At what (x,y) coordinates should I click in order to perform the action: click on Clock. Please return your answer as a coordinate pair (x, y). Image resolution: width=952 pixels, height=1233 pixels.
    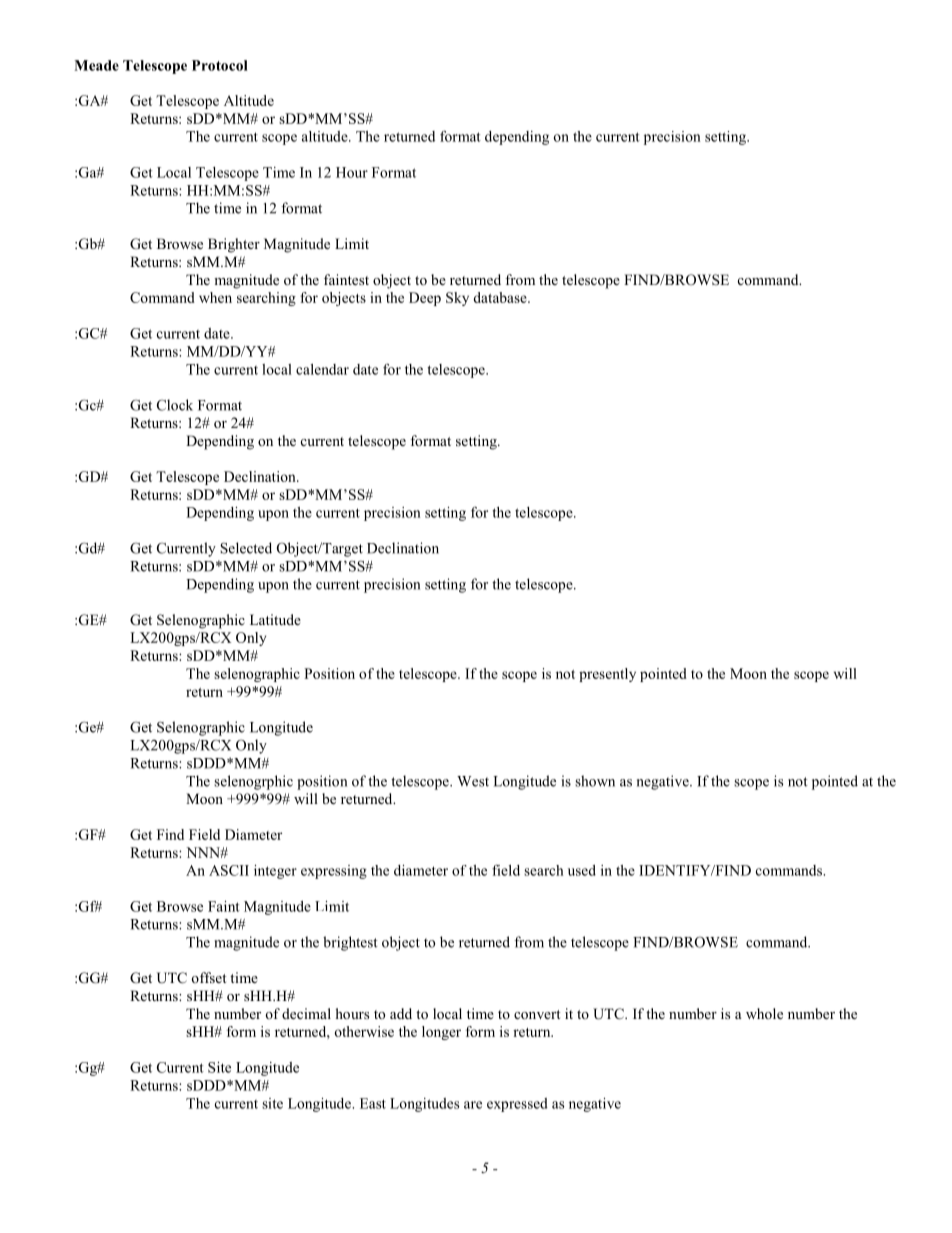
    Looking at the image, I should click on (175, 405).
